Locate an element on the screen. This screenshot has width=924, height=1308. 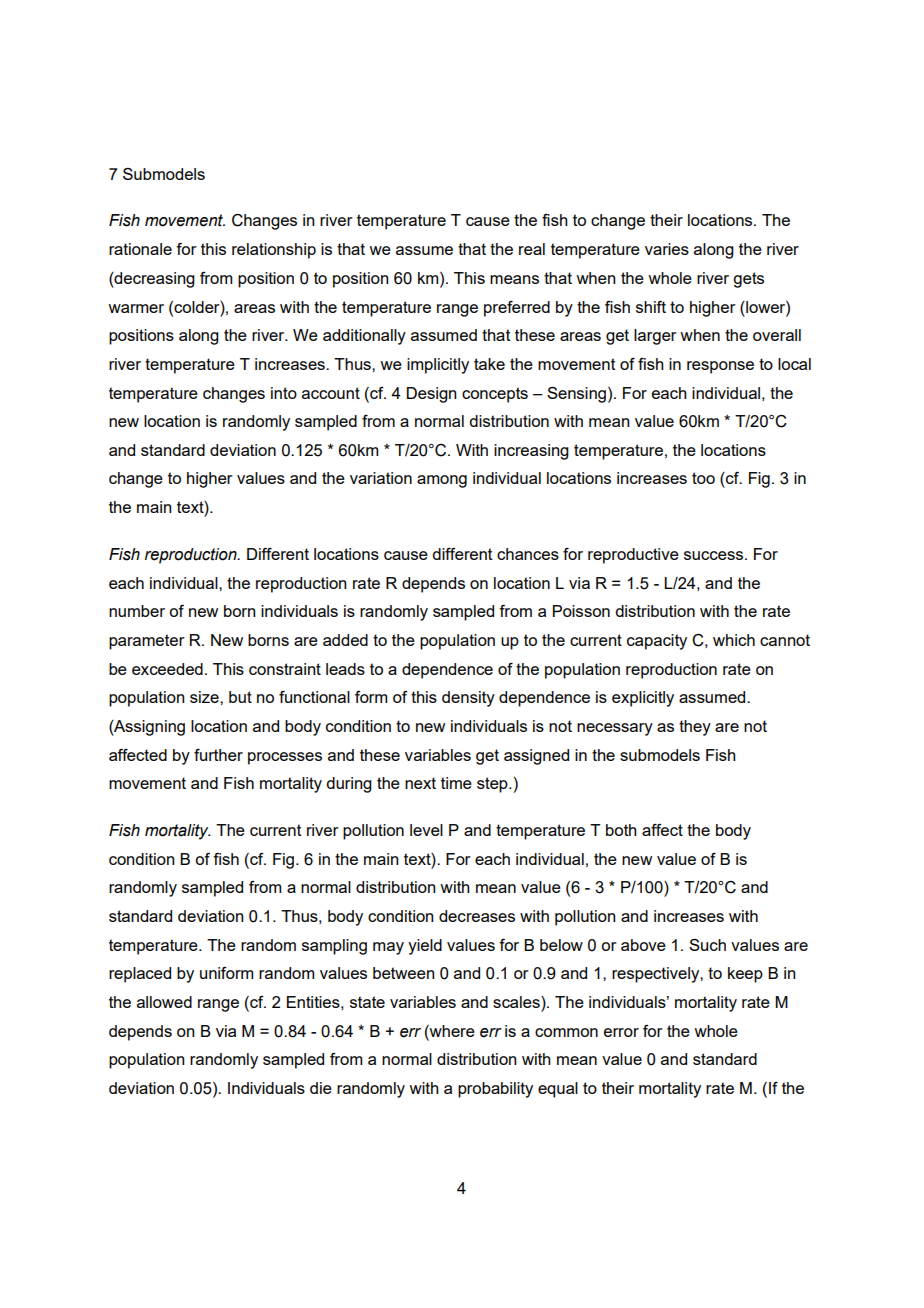
preferred is located at coordinates (517, 309).
